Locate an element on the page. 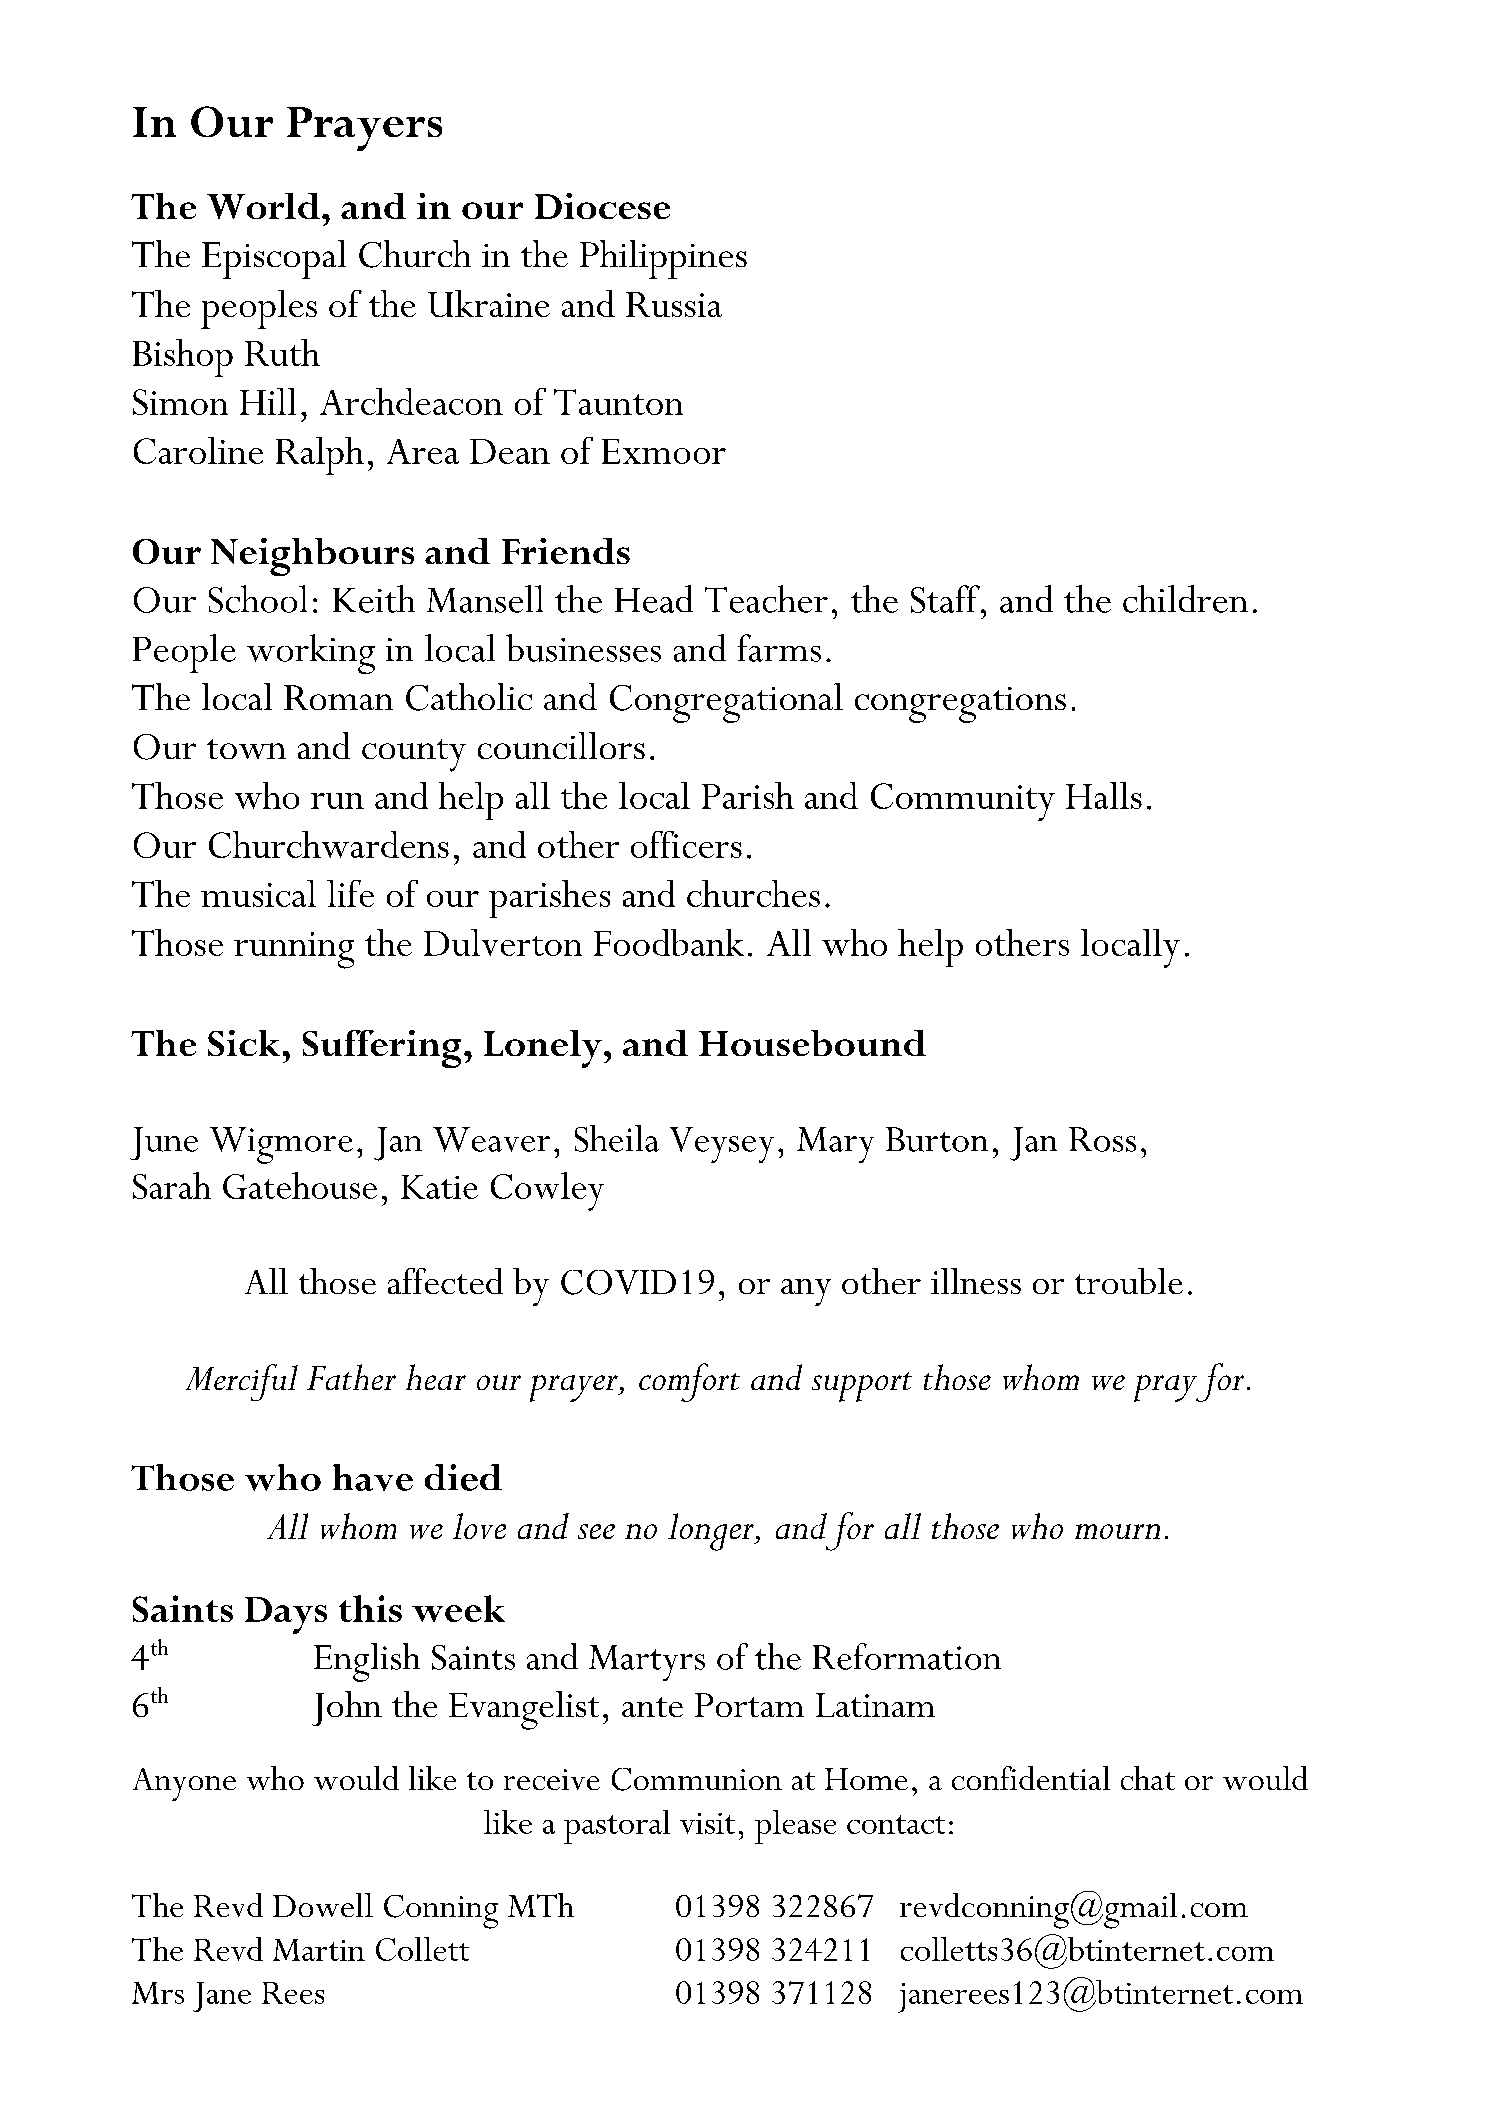  Martin is located at coordinates (319, 1950).
